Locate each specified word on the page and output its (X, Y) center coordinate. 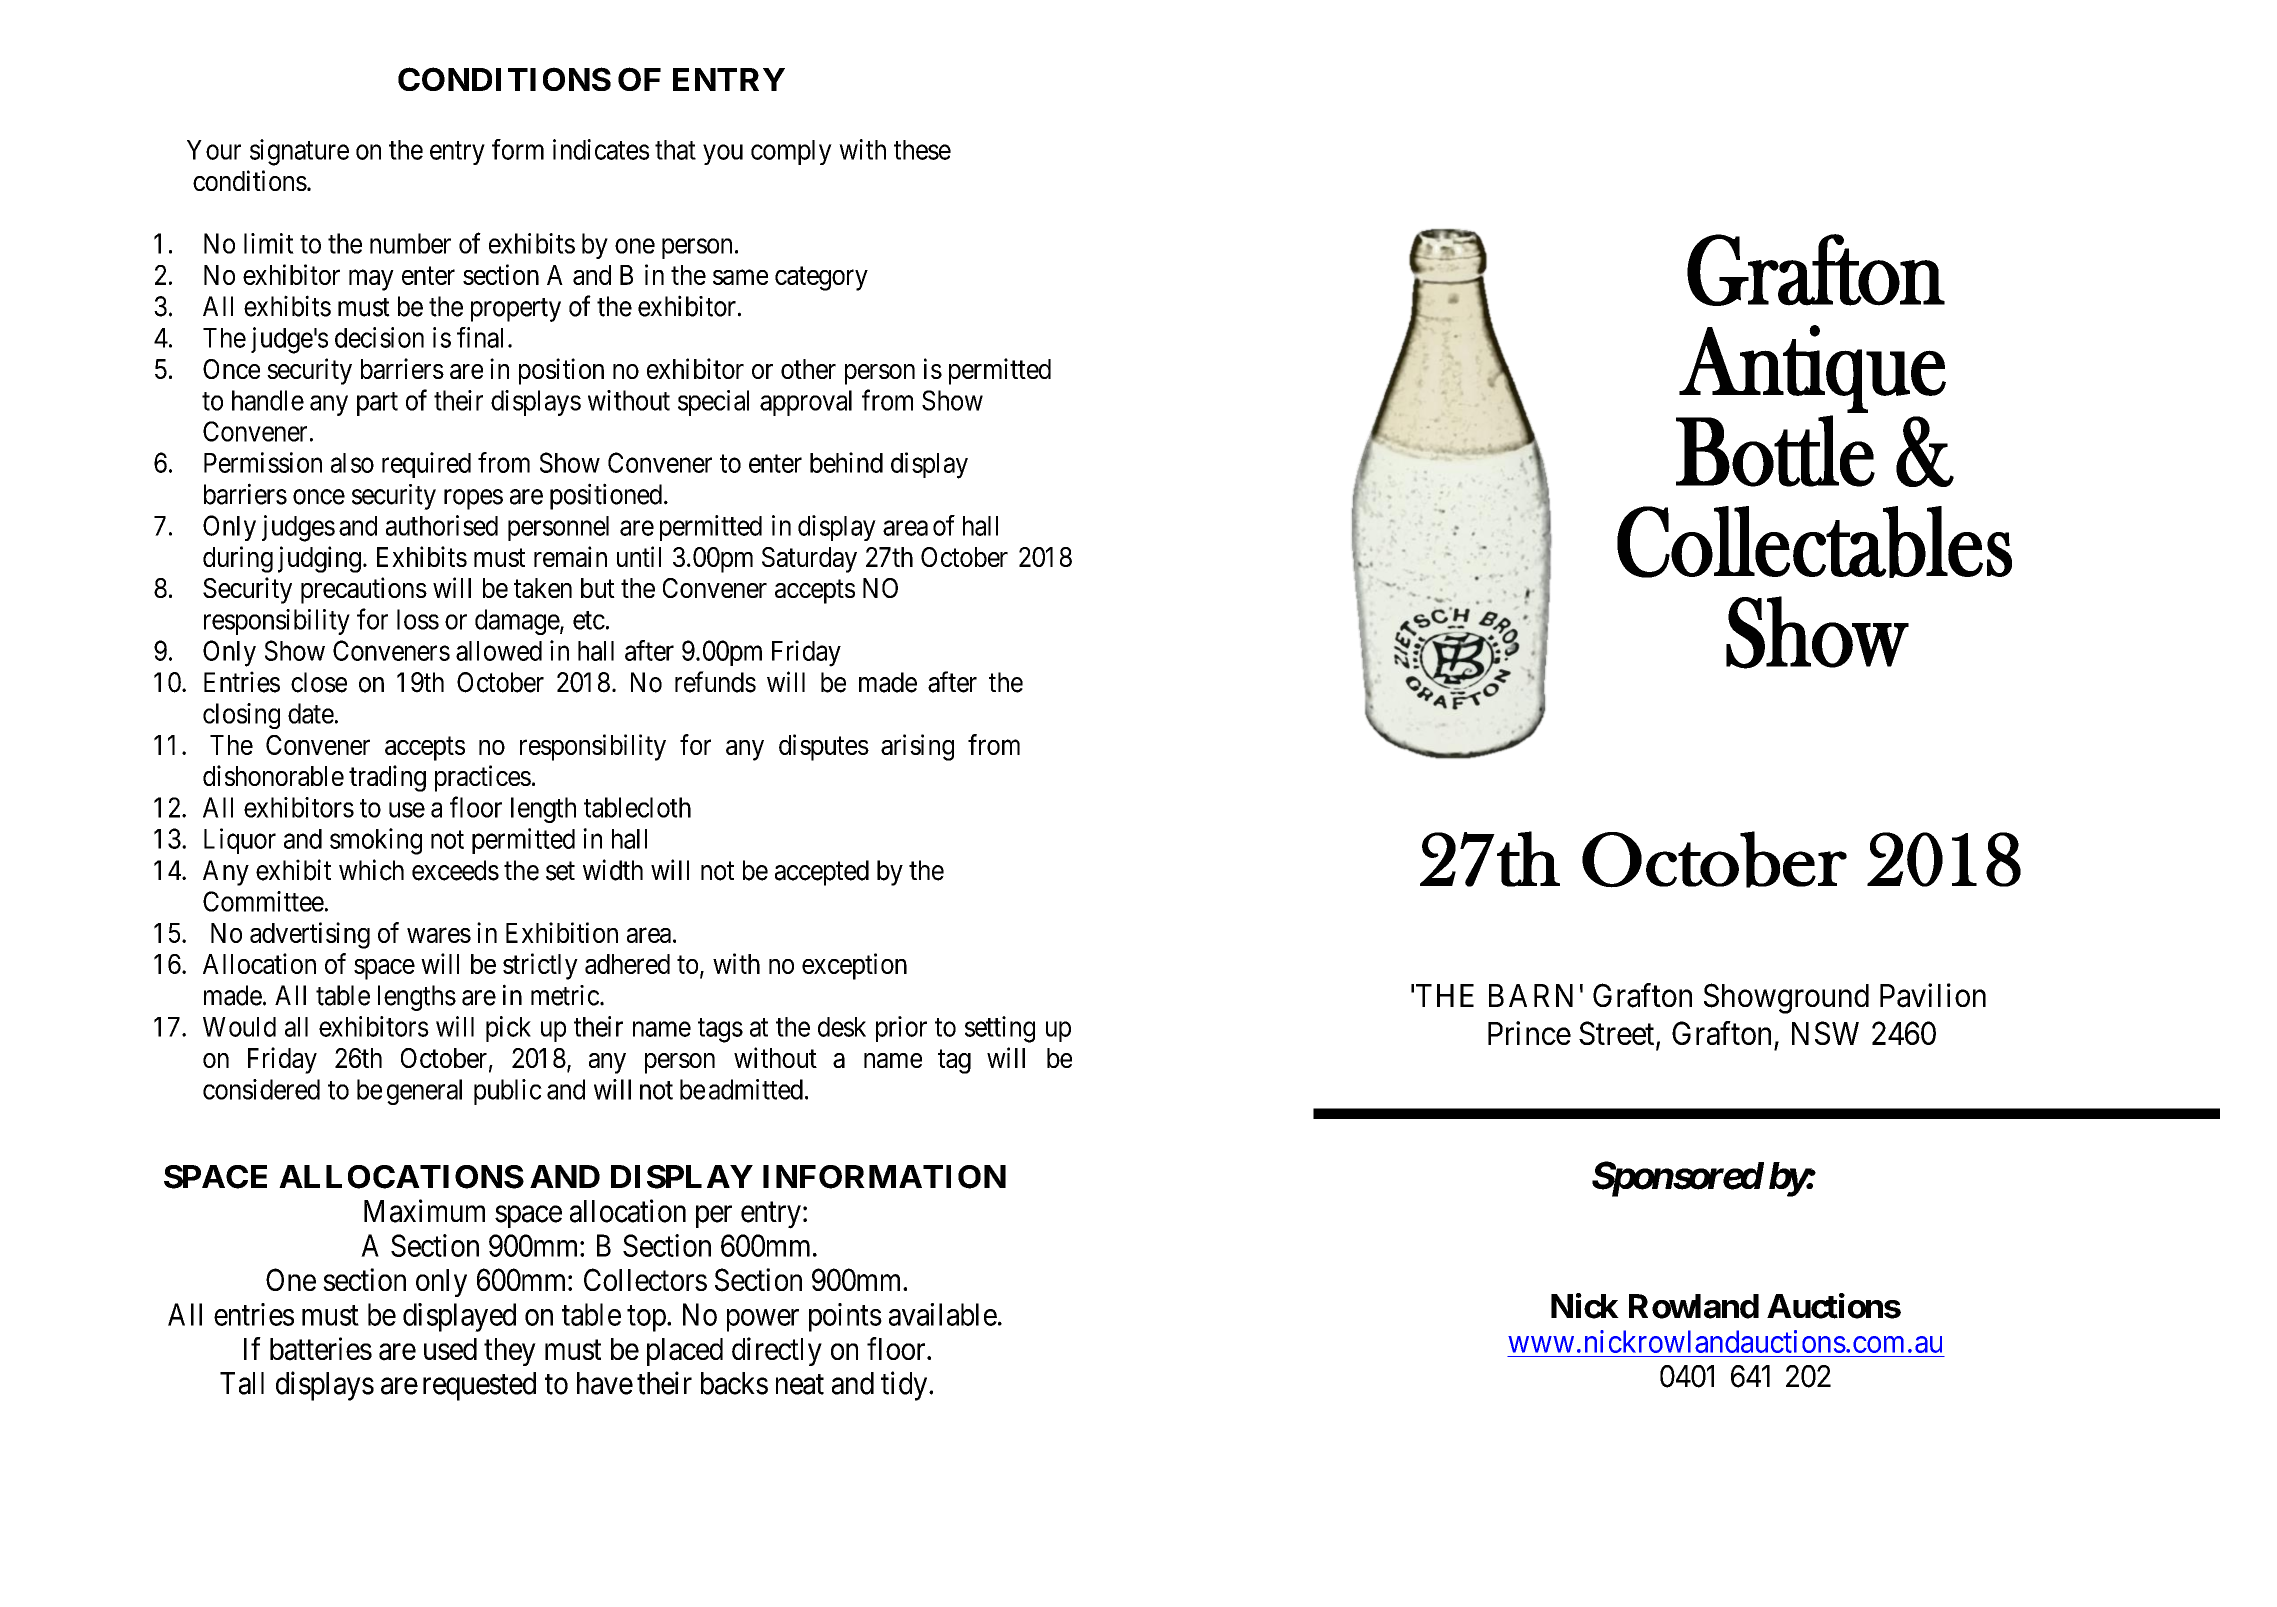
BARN (1531, 995)
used (450, 1349)
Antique (1812, 369)
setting (1000, 1029)
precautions (364, 590)
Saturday (809, 560)
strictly (540, 966)
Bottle (1775, 451)
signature (299, 152)
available (943, 1314)
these (922, 150)
